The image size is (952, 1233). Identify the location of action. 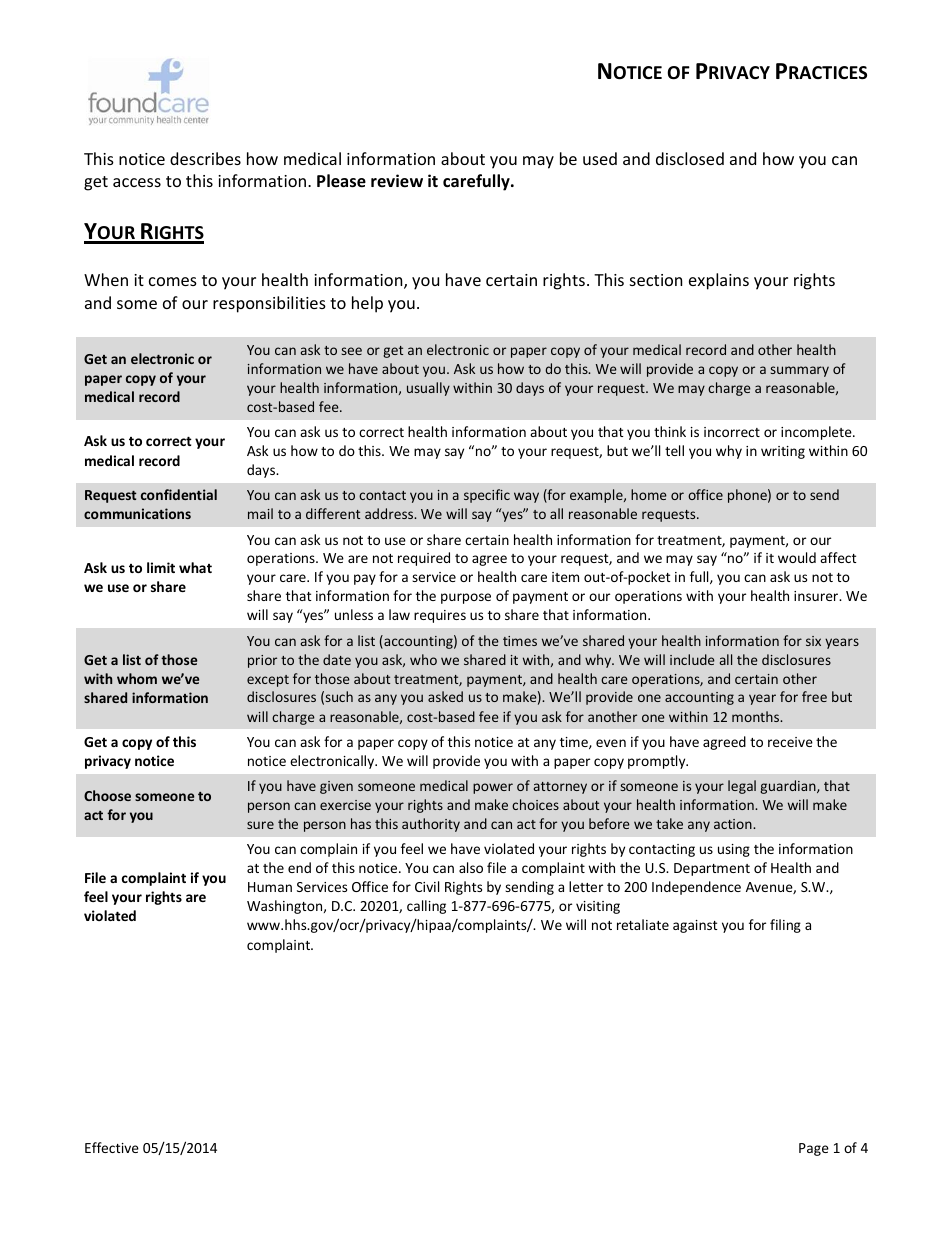
(734, 824).
